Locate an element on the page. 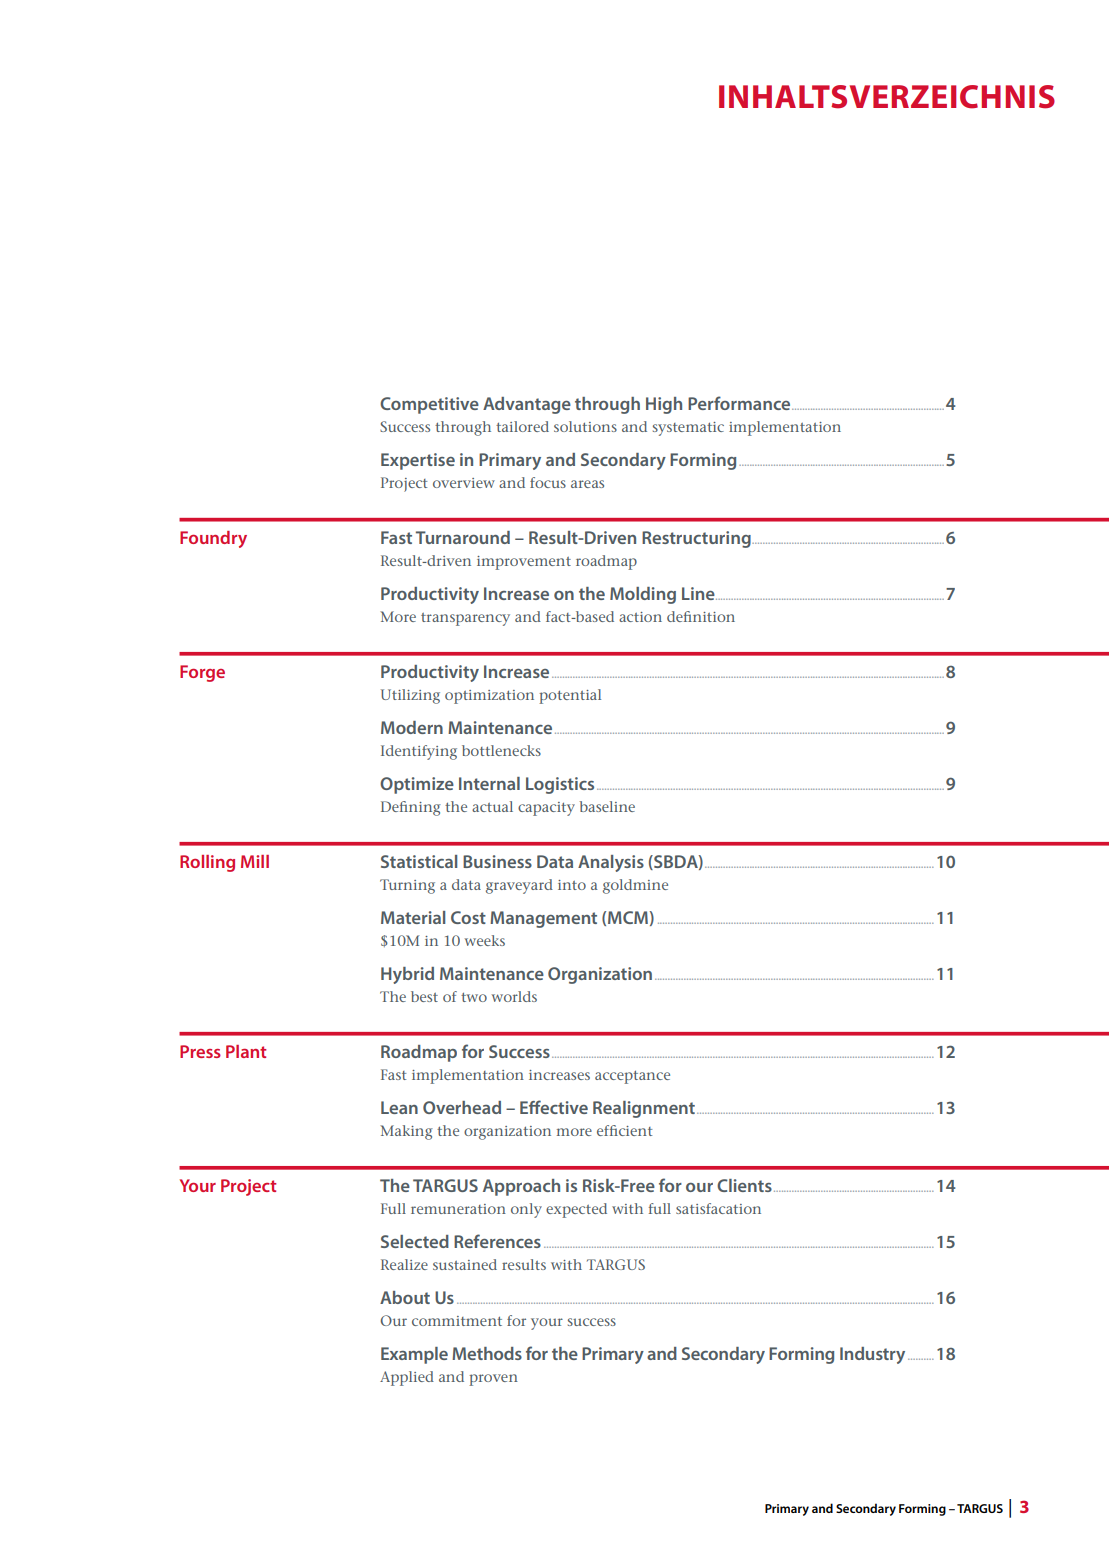  transparency is located at coordinates (465, 619).
